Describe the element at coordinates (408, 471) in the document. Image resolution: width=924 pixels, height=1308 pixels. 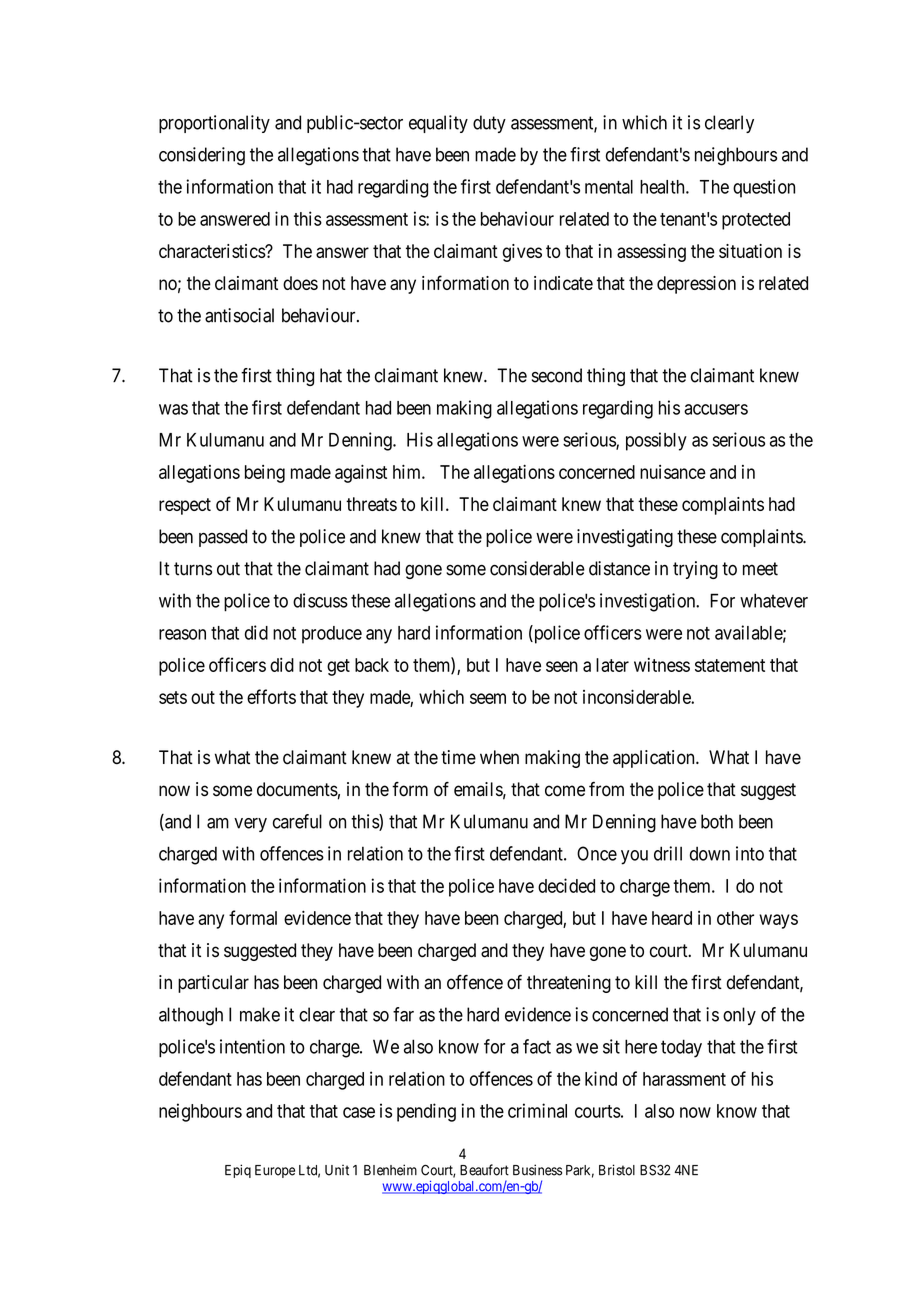
I see `him` at that location.
